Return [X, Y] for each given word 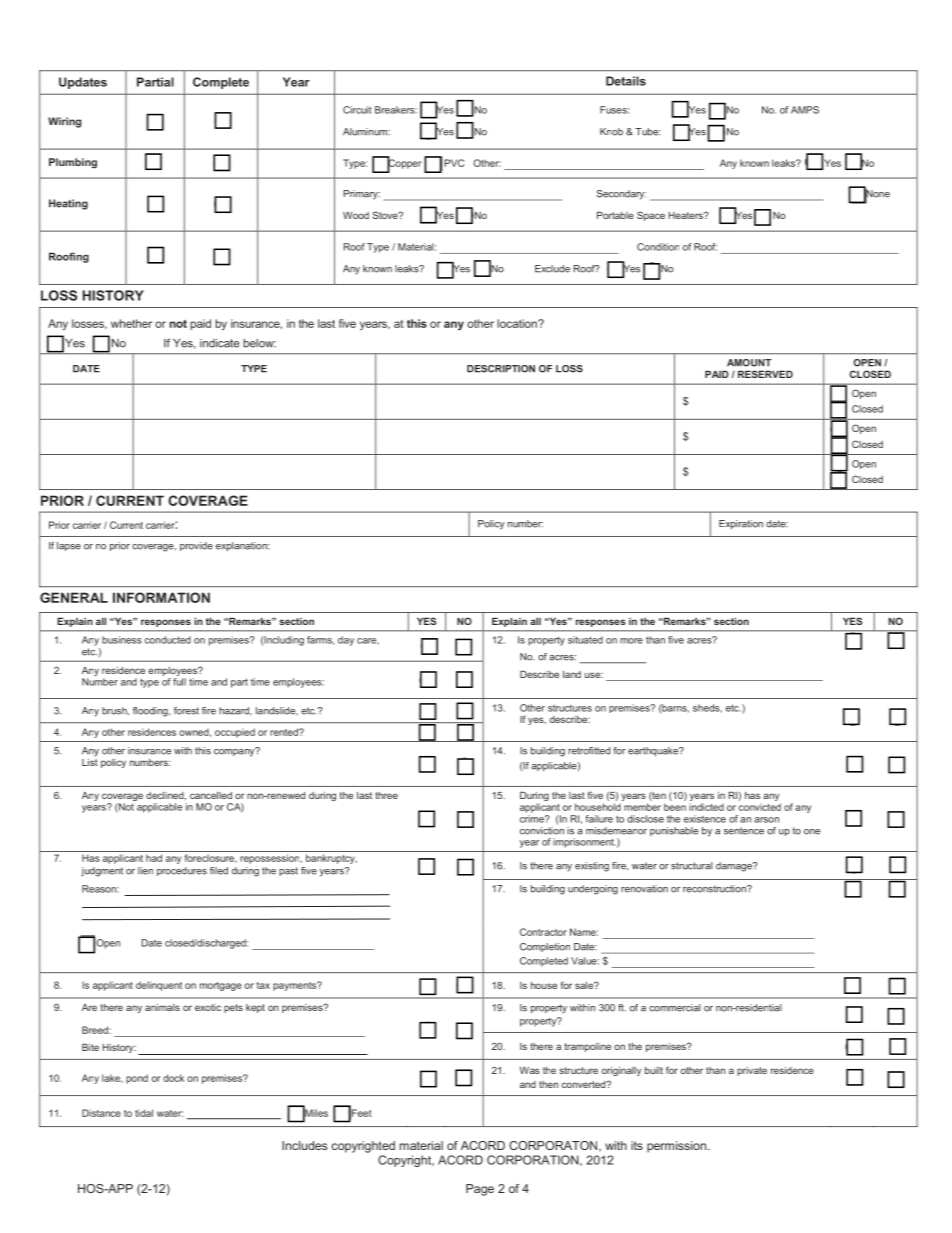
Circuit [357, 110]
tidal [144, 1113]
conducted [168, 640]
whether [131, 323]
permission [678, 1147]
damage [735, 867]
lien [145, 871]
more [631, 641]
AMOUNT [749, 363]
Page [480, 1190]
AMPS [805, 110]
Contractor [543, 932]
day [346, 641]
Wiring [64, 122]
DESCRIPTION [501, 369]
